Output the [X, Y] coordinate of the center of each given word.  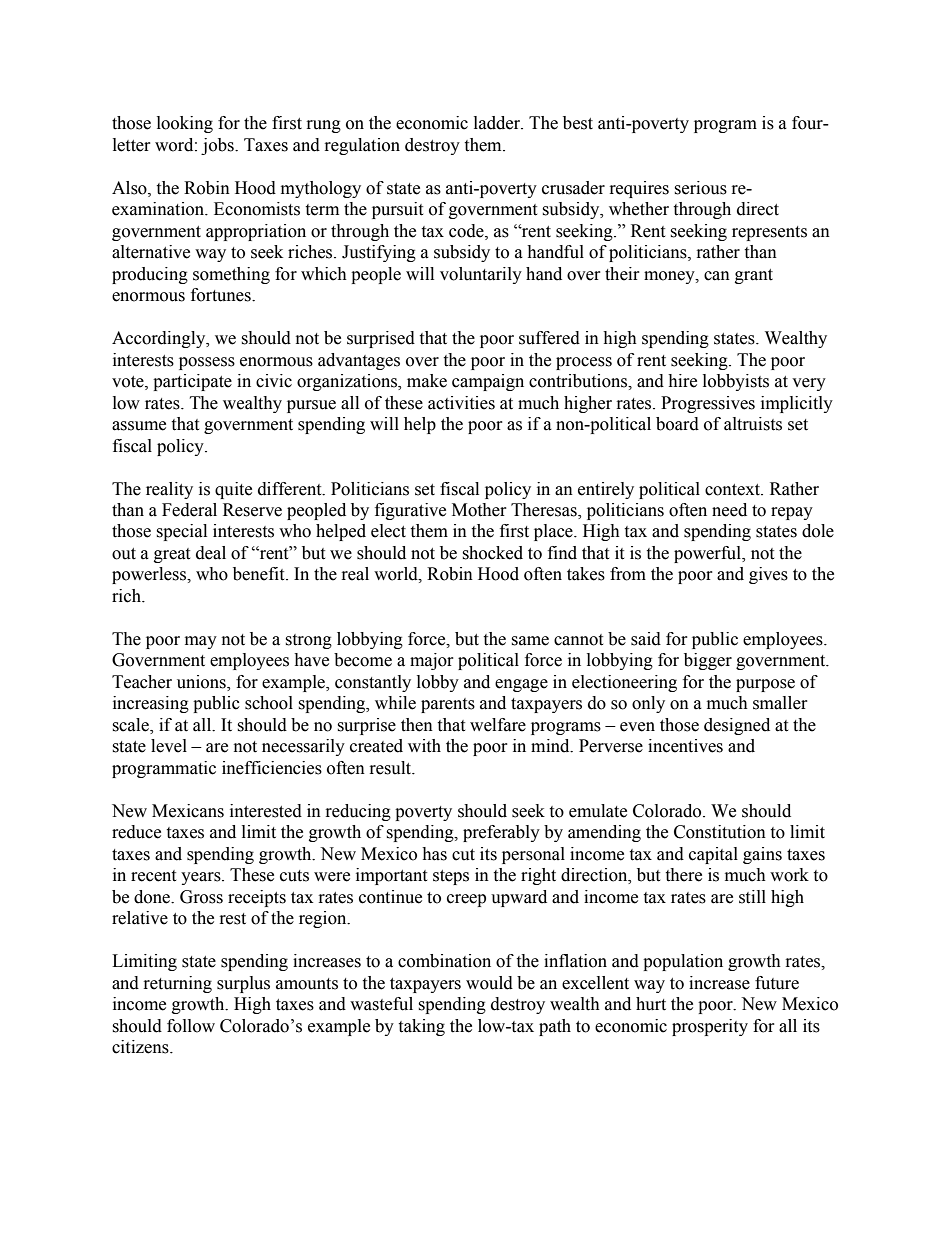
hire [682, 381]
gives [768, 575]
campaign [488, 382]
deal [211, 553]
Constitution [720, 832]
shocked [492, 553]
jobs [218, 146]
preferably [501, 833]
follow [191, 1026]
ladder [498, 123]
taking [421, 1027]
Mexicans [188, 811]
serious [700, 188]
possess [207, 363]
